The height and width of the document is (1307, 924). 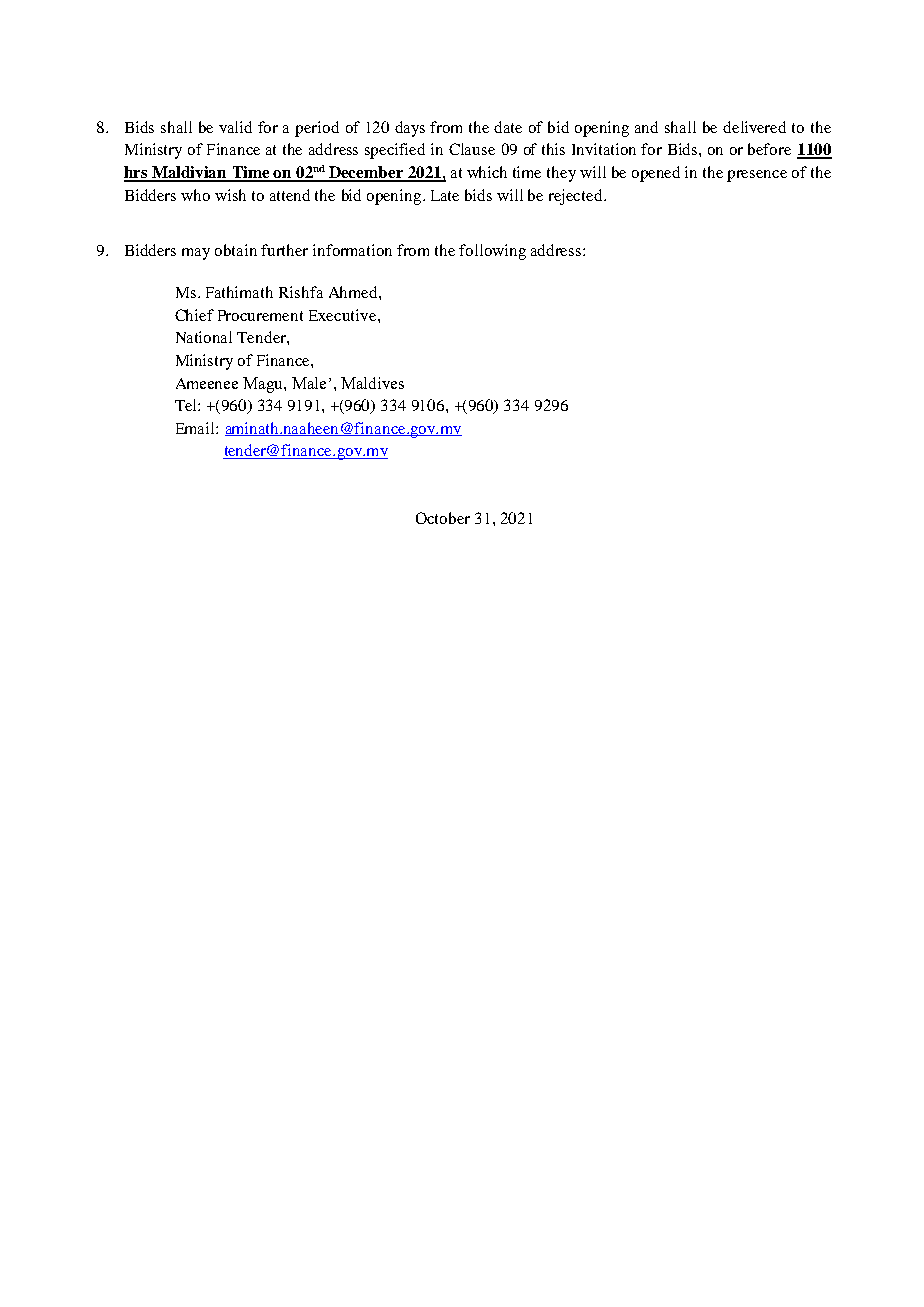 I want to click on following, so click(x=492, y=252).
